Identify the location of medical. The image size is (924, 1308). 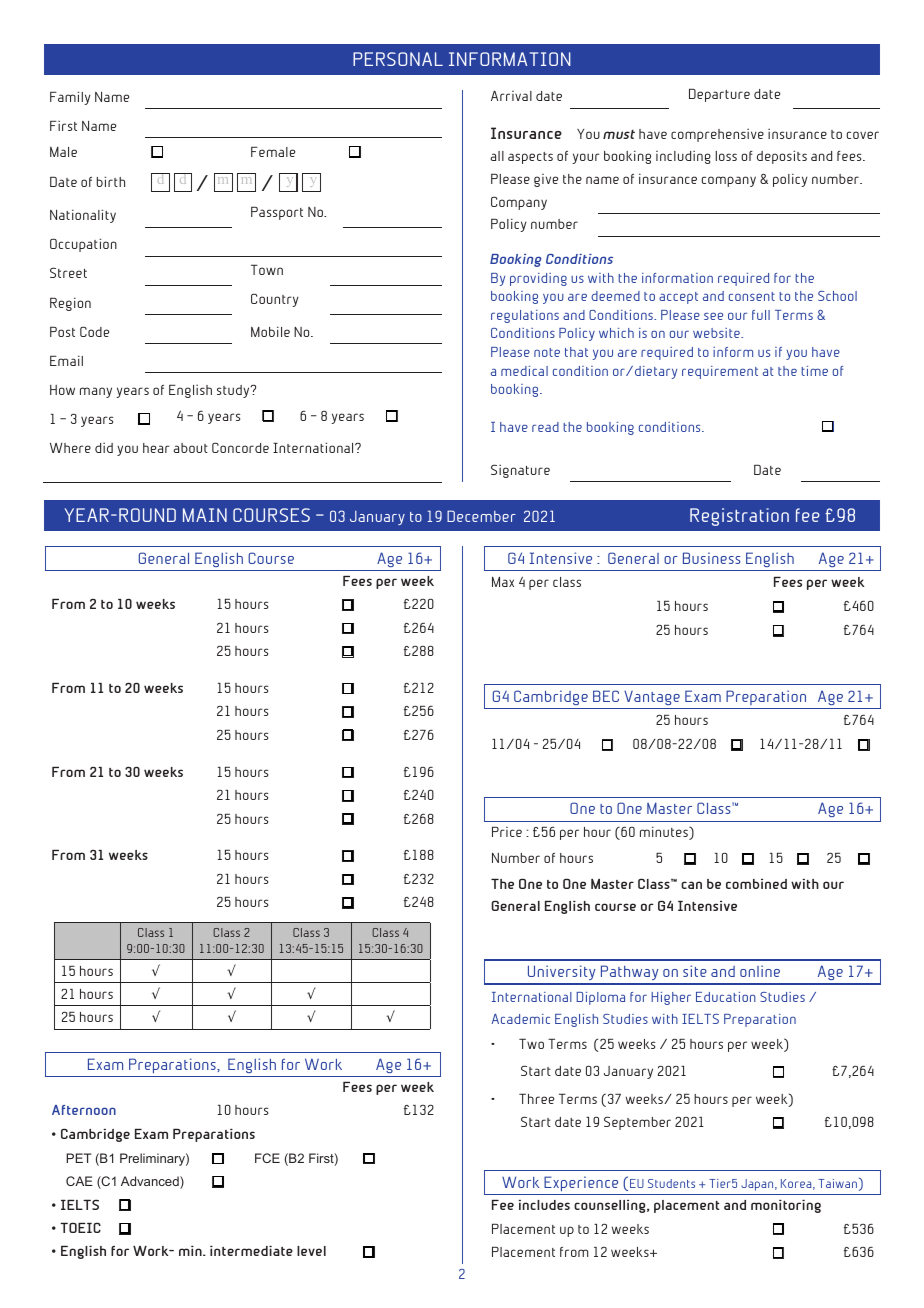
(524, 371).
